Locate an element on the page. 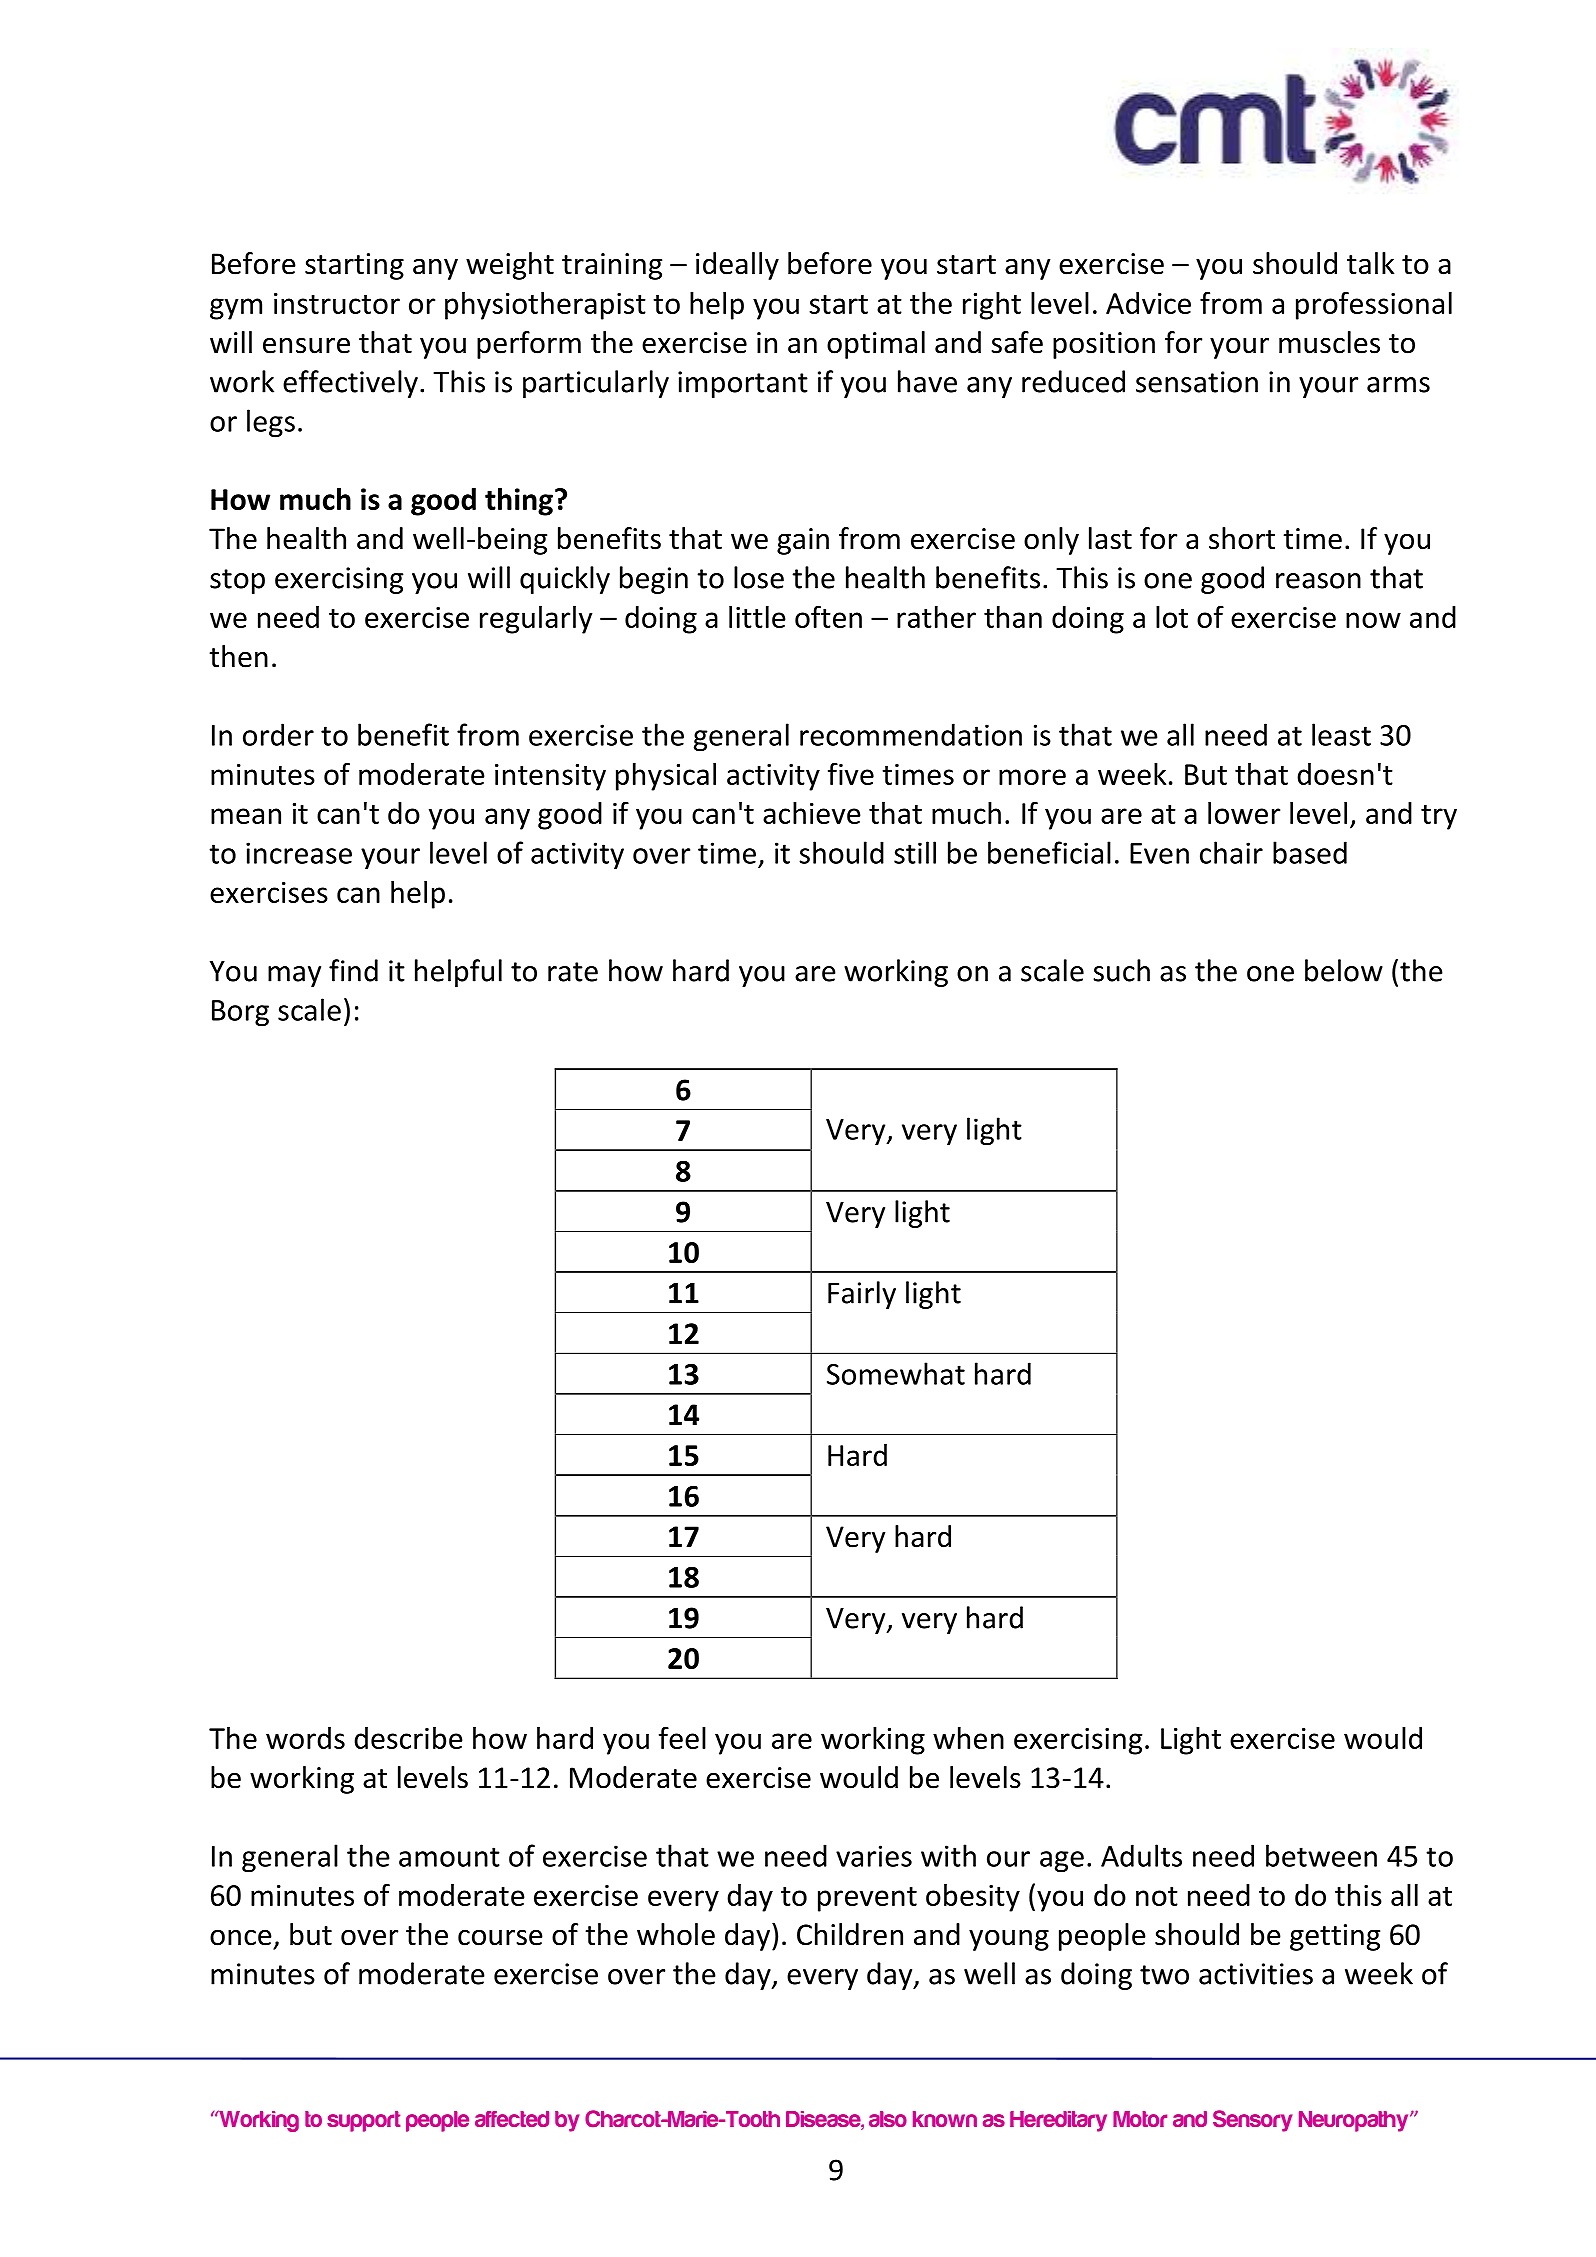 This page has height=2257, width=1596. support is located at coordinates (363, 2121).
